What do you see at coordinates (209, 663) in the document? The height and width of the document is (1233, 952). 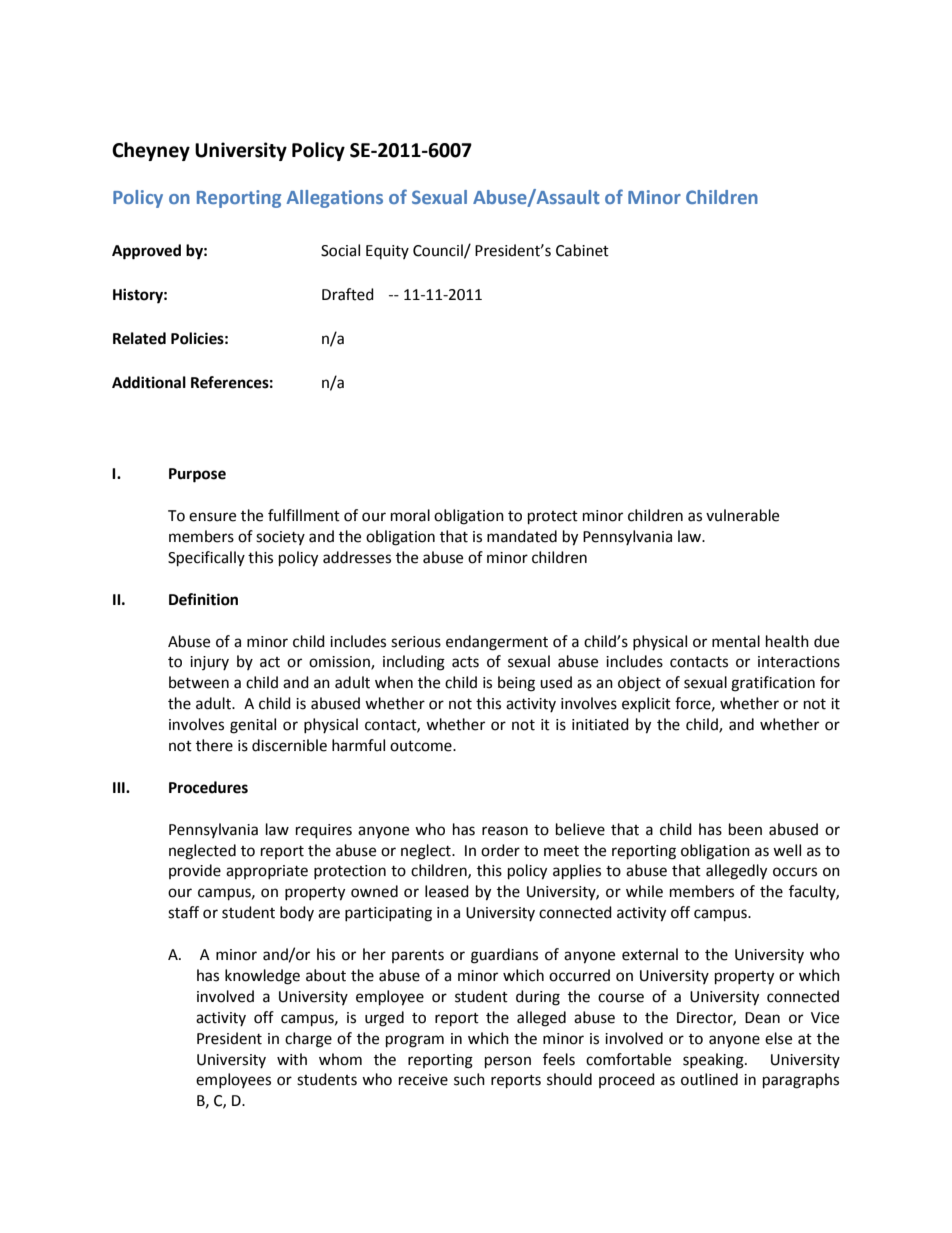 I see `injury` at bounding box center [209, 663].
